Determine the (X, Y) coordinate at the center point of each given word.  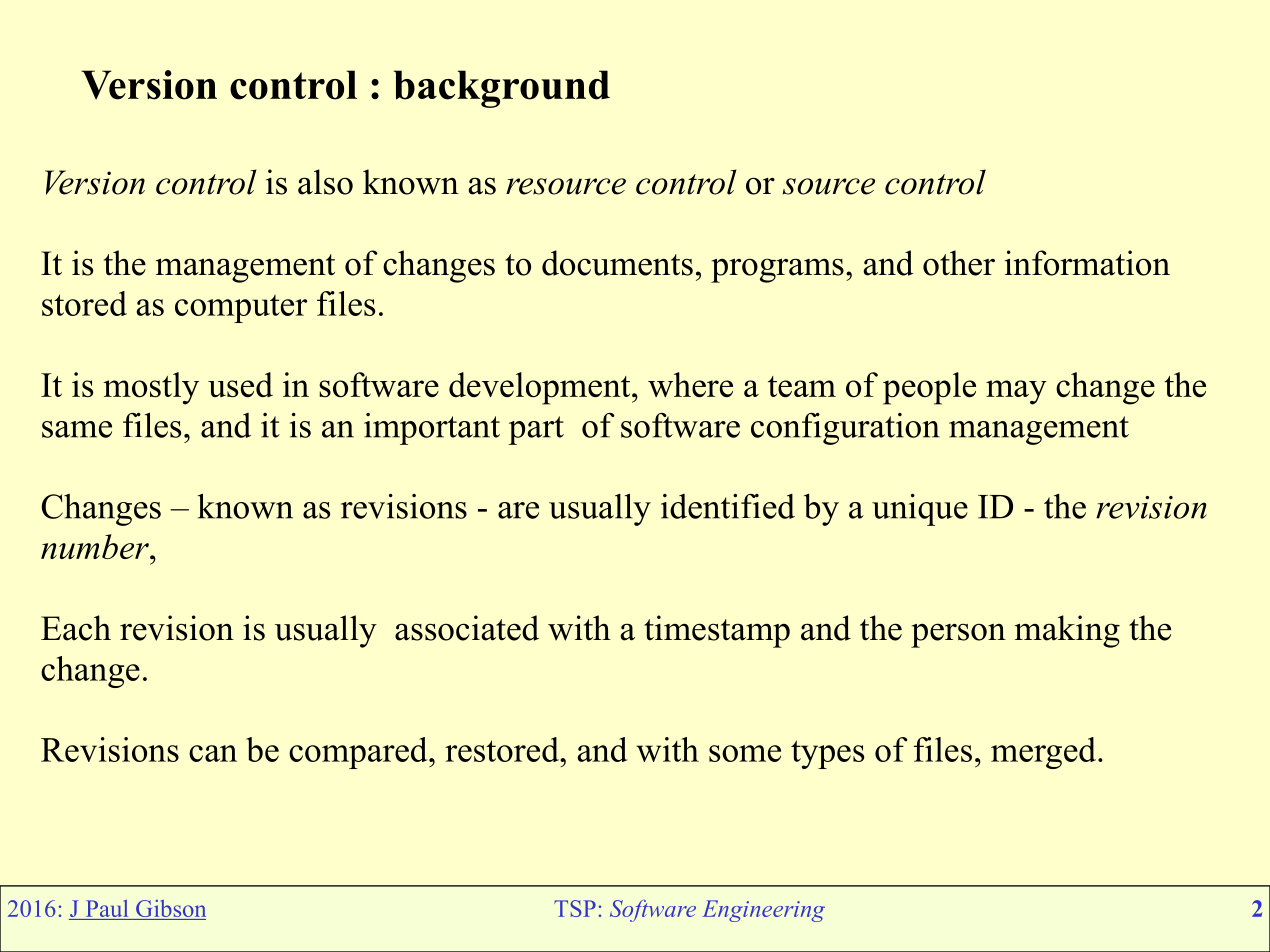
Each (76, 628)
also (325, 182)
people (929, 388)
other (959, 263)
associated (467, 628)
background (502, 89)
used (240, 385)
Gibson (170, 910)
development (541, 388)
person (958, 635)
